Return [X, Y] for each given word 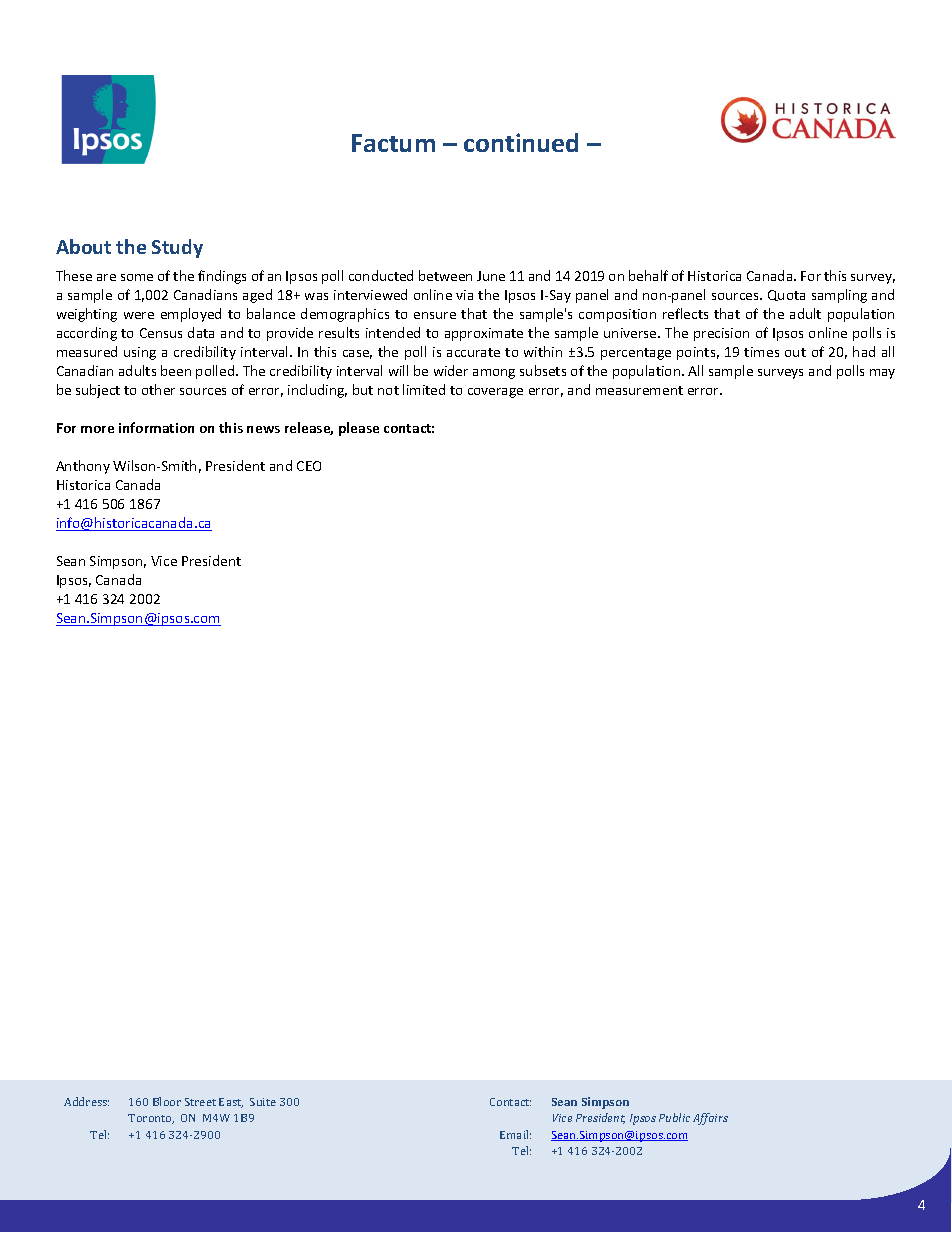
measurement [639, 390]
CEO [309, 466]
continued [521, 142]
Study [177, 248]
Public [674, 1117]
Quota [786, 295]
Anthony [83, 467]
